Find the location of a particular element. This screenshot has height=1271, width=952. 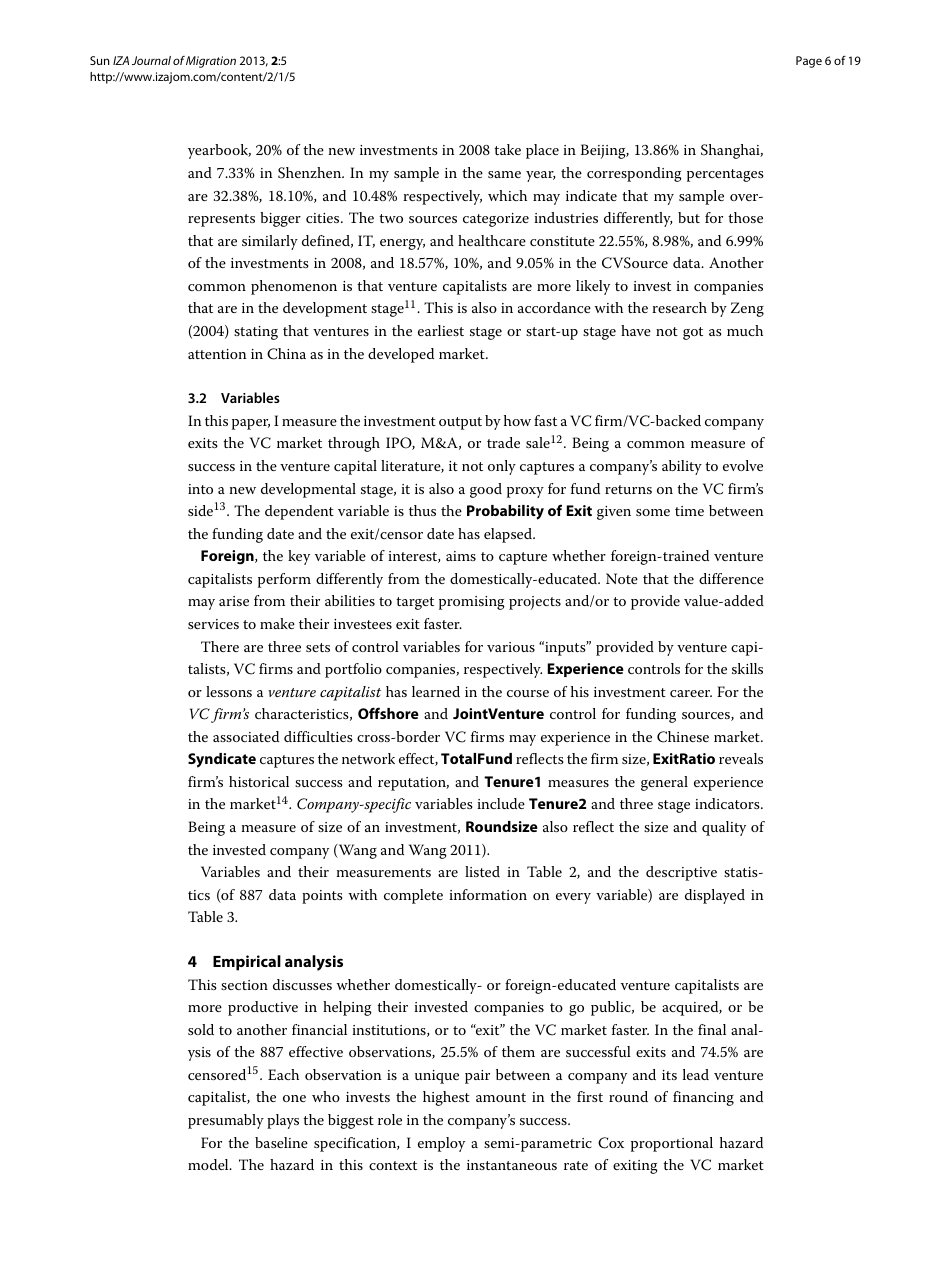

output is located at coordinates (460, 423).
